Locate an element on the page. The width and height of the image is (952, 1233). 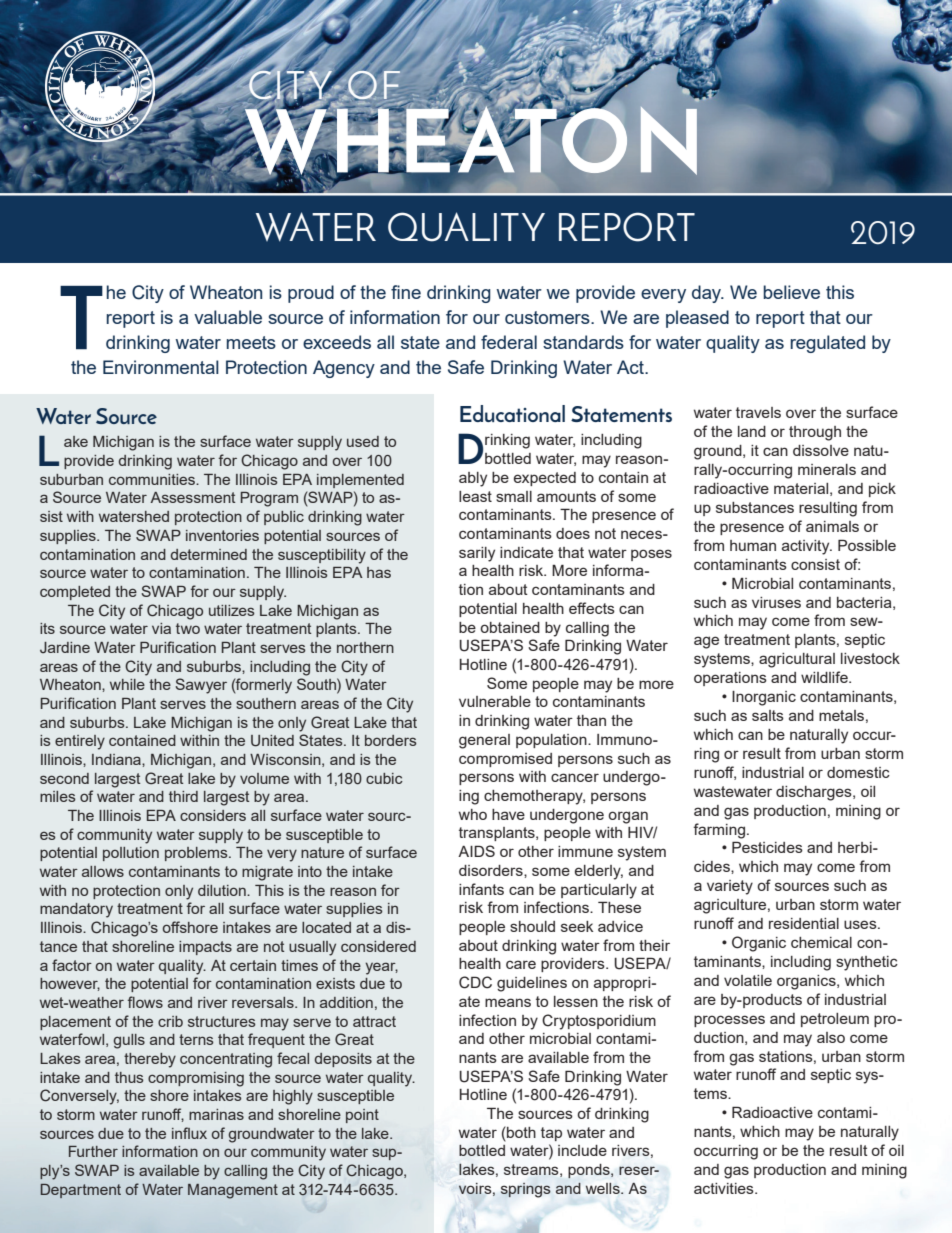
general is located at coordinates (484, 741).
